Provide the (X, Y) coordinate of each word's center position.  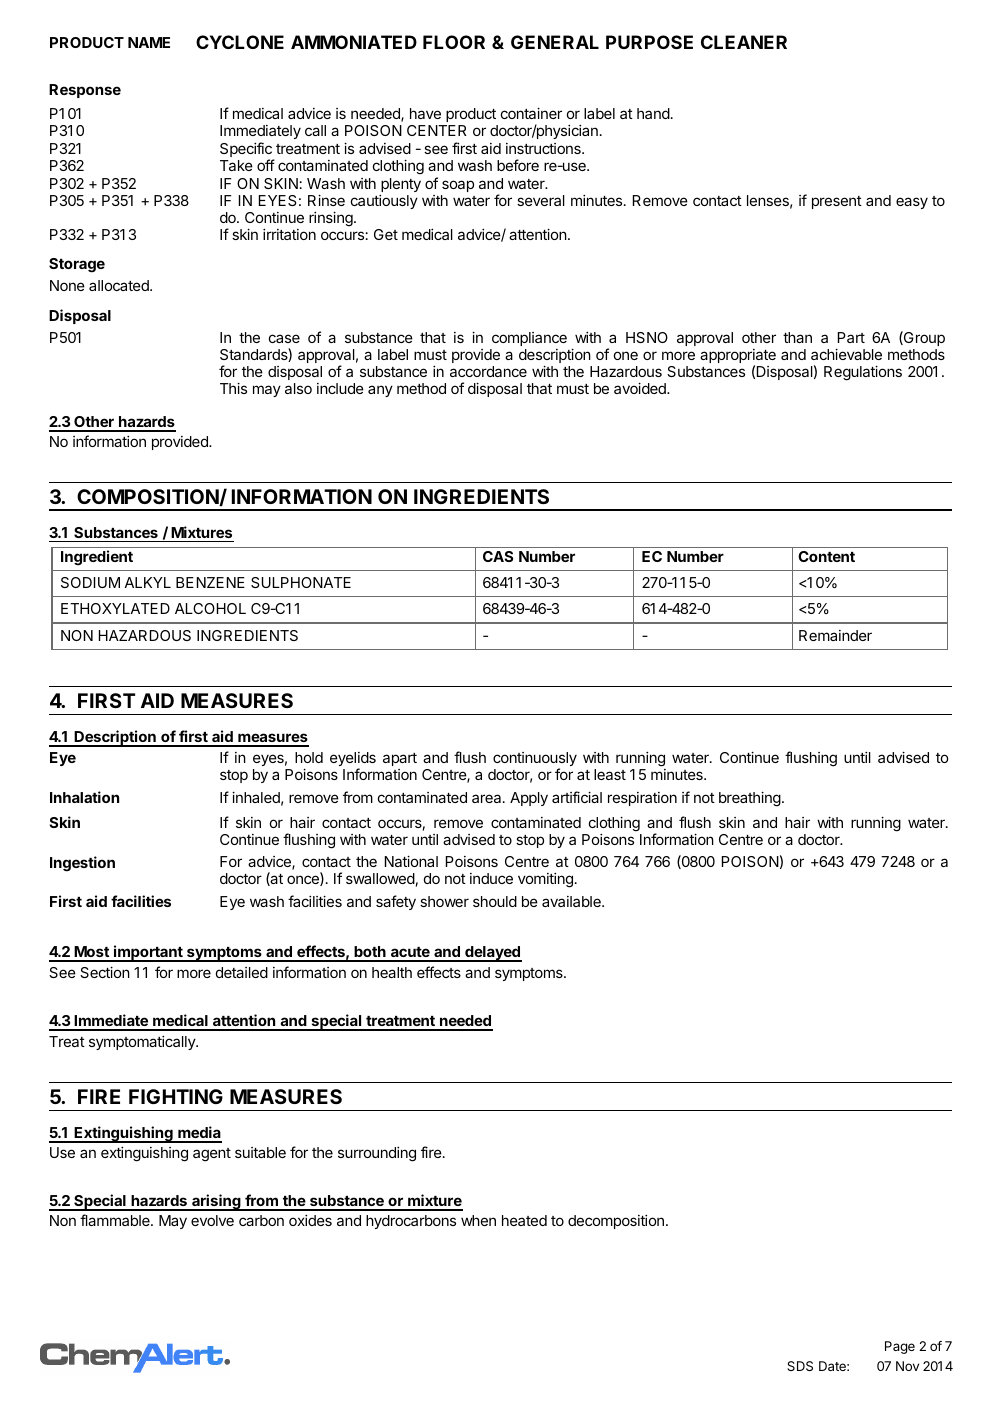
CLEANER (744, 42)
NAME (149, 42)
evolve (212, 1220)
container (531, 113)
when (478, 1220)
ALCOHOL (210, 608)
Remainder (835, 635)
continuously (535, 760)
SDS (800, 1366)
